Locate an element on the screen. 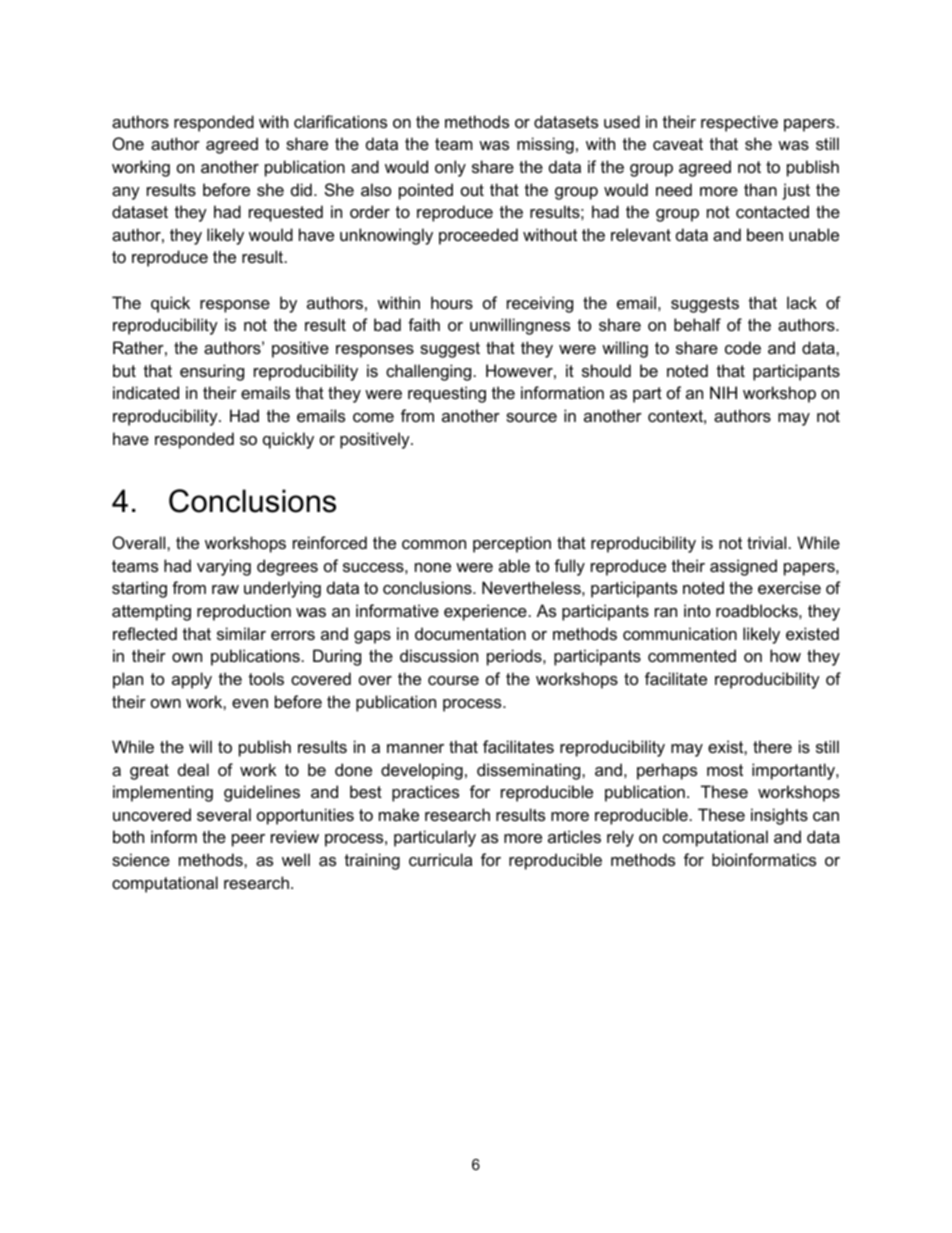 The width and height of the screenshot is (952, 1233). NIH is located at coordinates (723, 392).
